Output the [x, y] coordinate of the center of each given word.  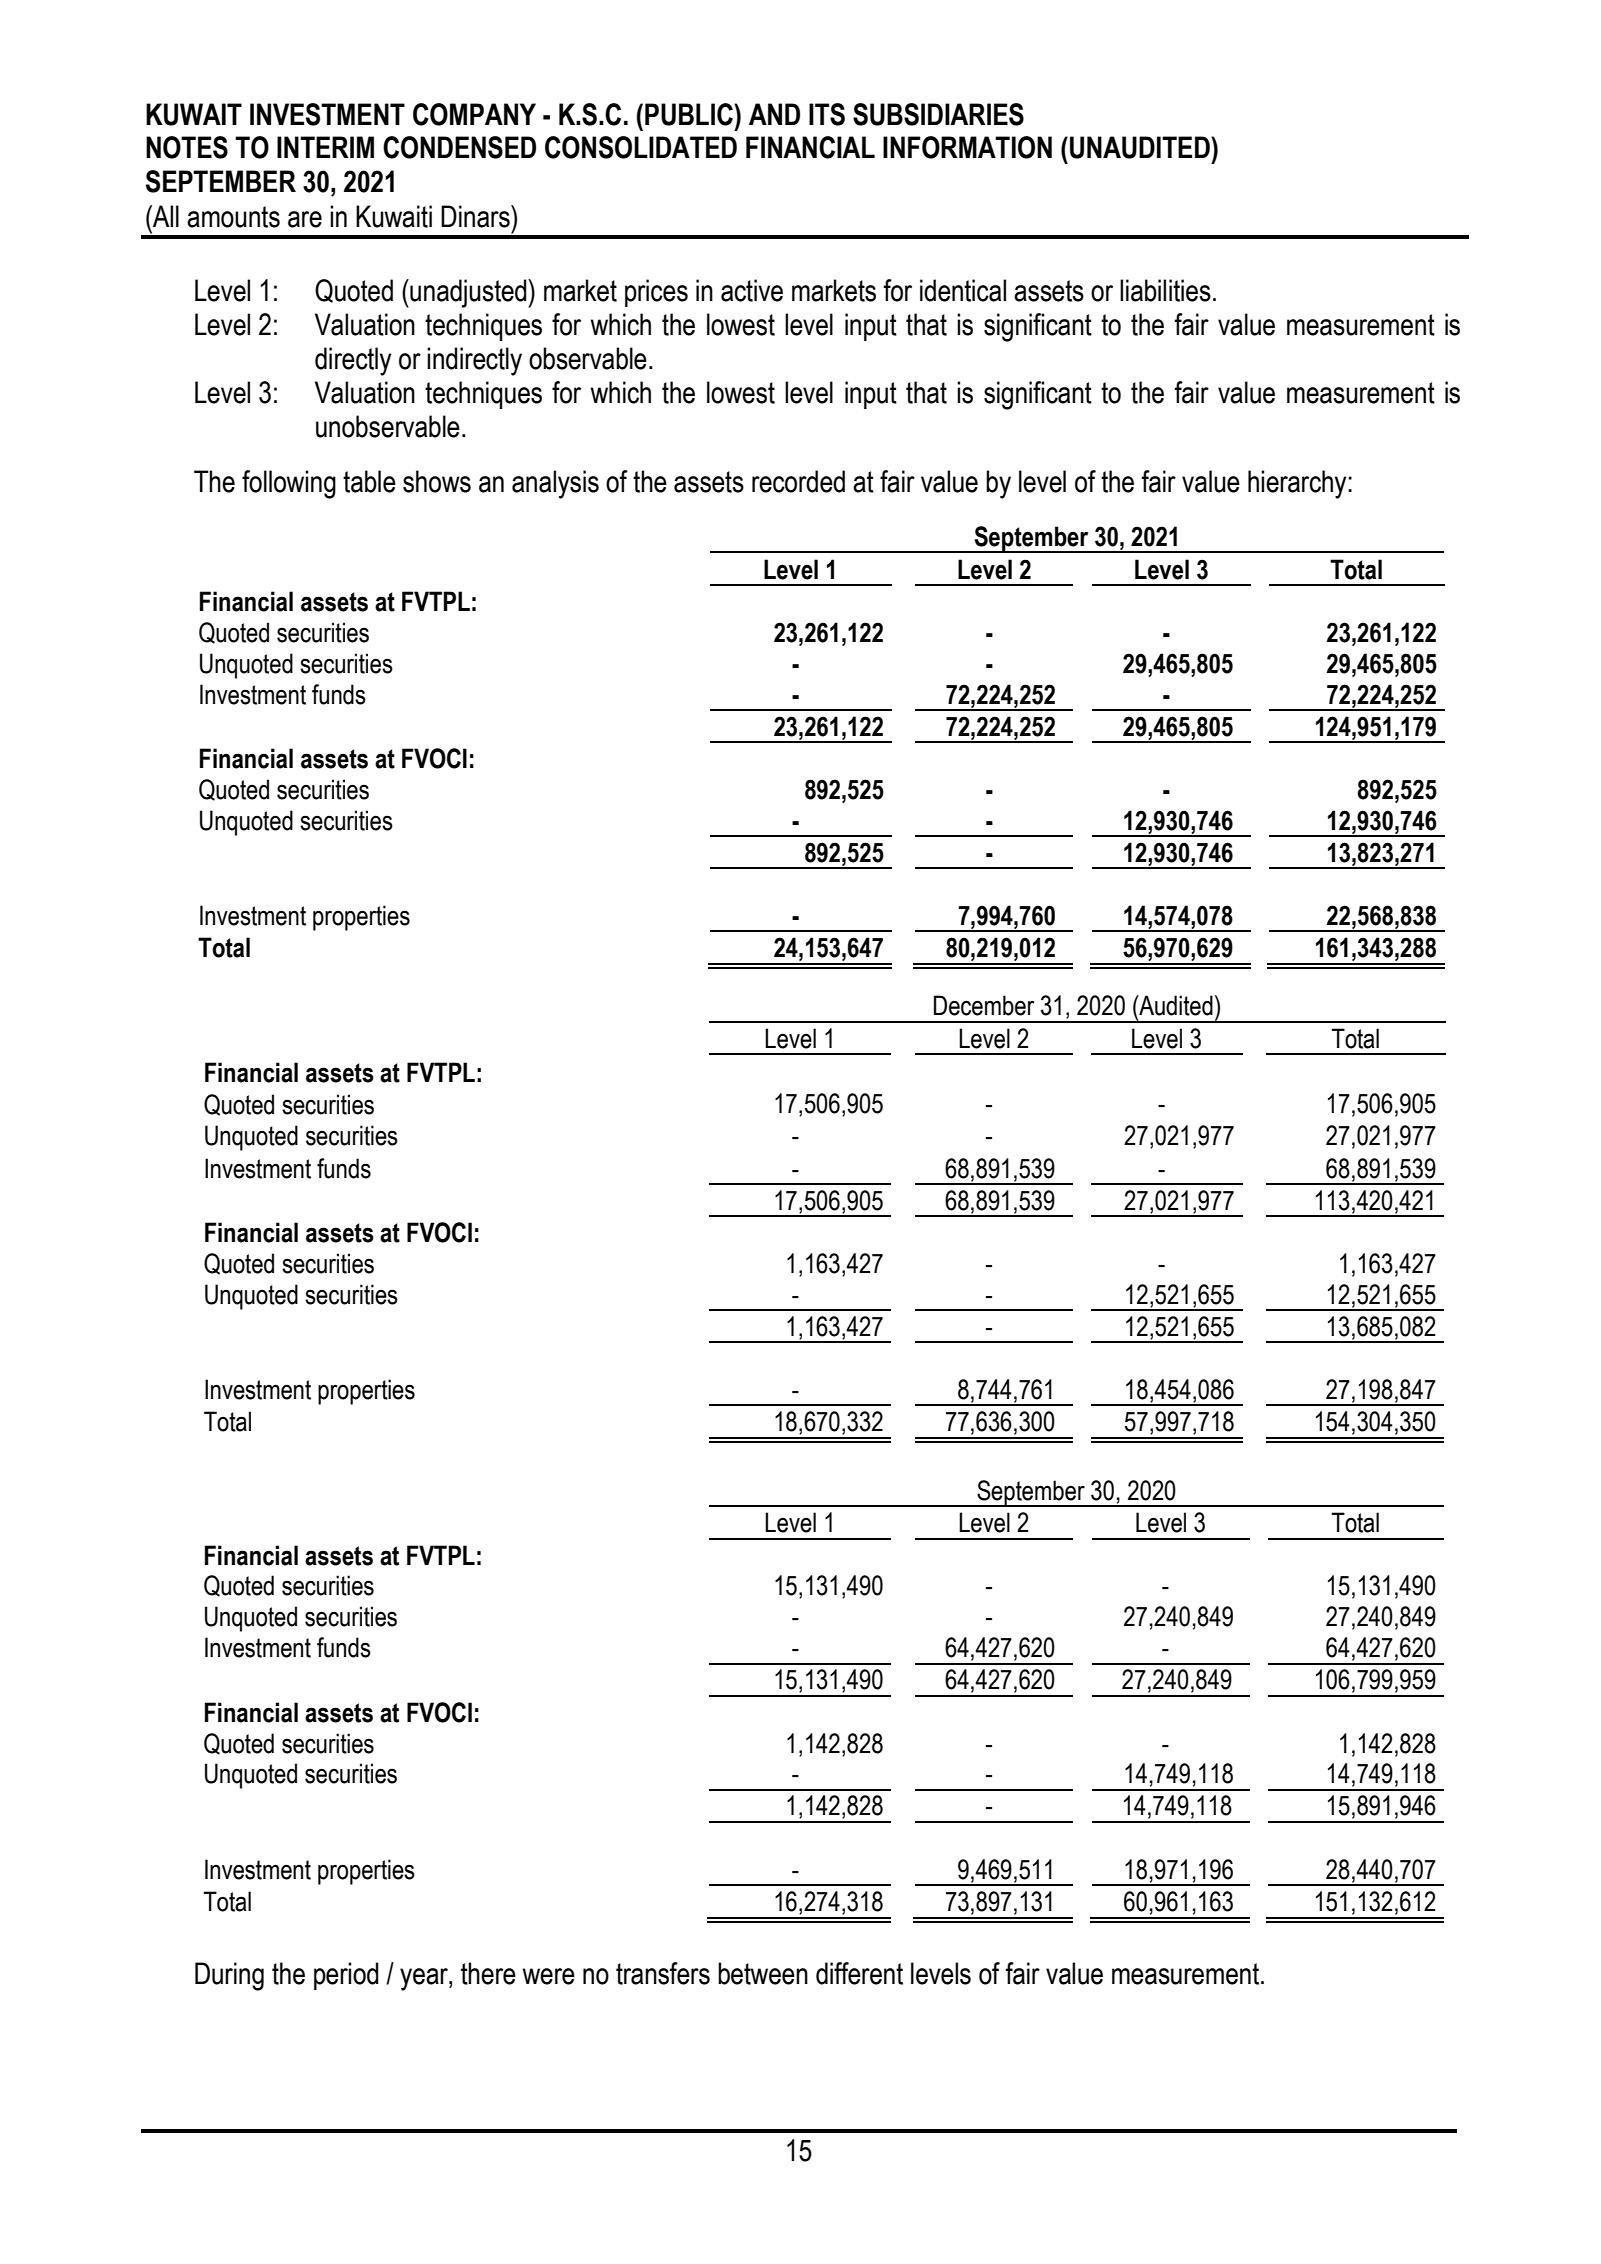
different [859, 1973]
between [763, 1973]
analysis [555, 484]
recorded [798, 481]
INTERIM [325, 147]
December [984, 1005]
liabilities [1165, 290]
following [289, 484]
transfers [663, 1973]
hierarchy [1298, 484]
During [229, 1976]
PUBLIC [690, 114]
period [346, 1976]
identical [963, 290]
